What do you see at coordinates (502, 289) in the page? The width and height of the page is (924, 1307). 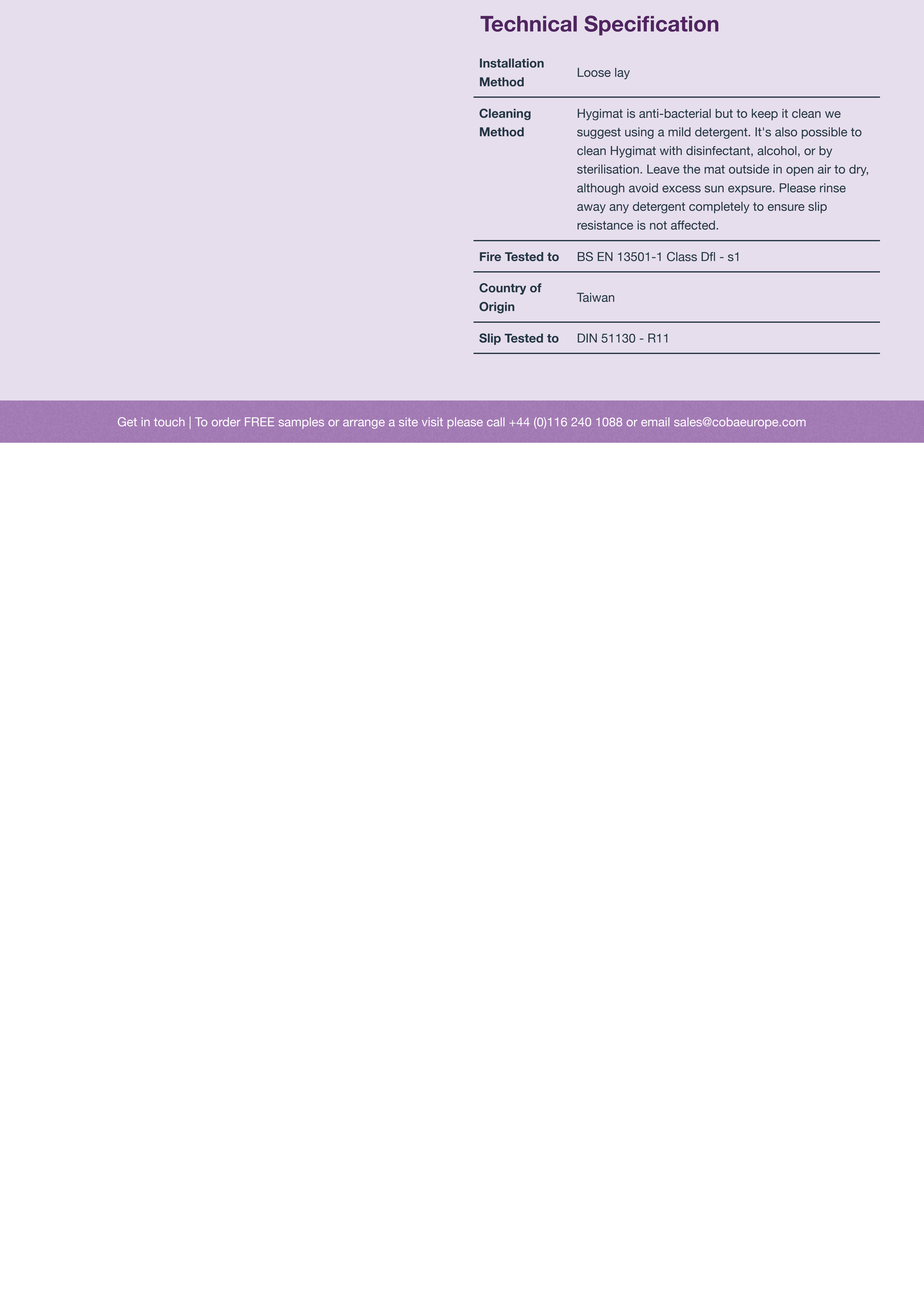 I see `Country` at bounding box center [502, 289].
